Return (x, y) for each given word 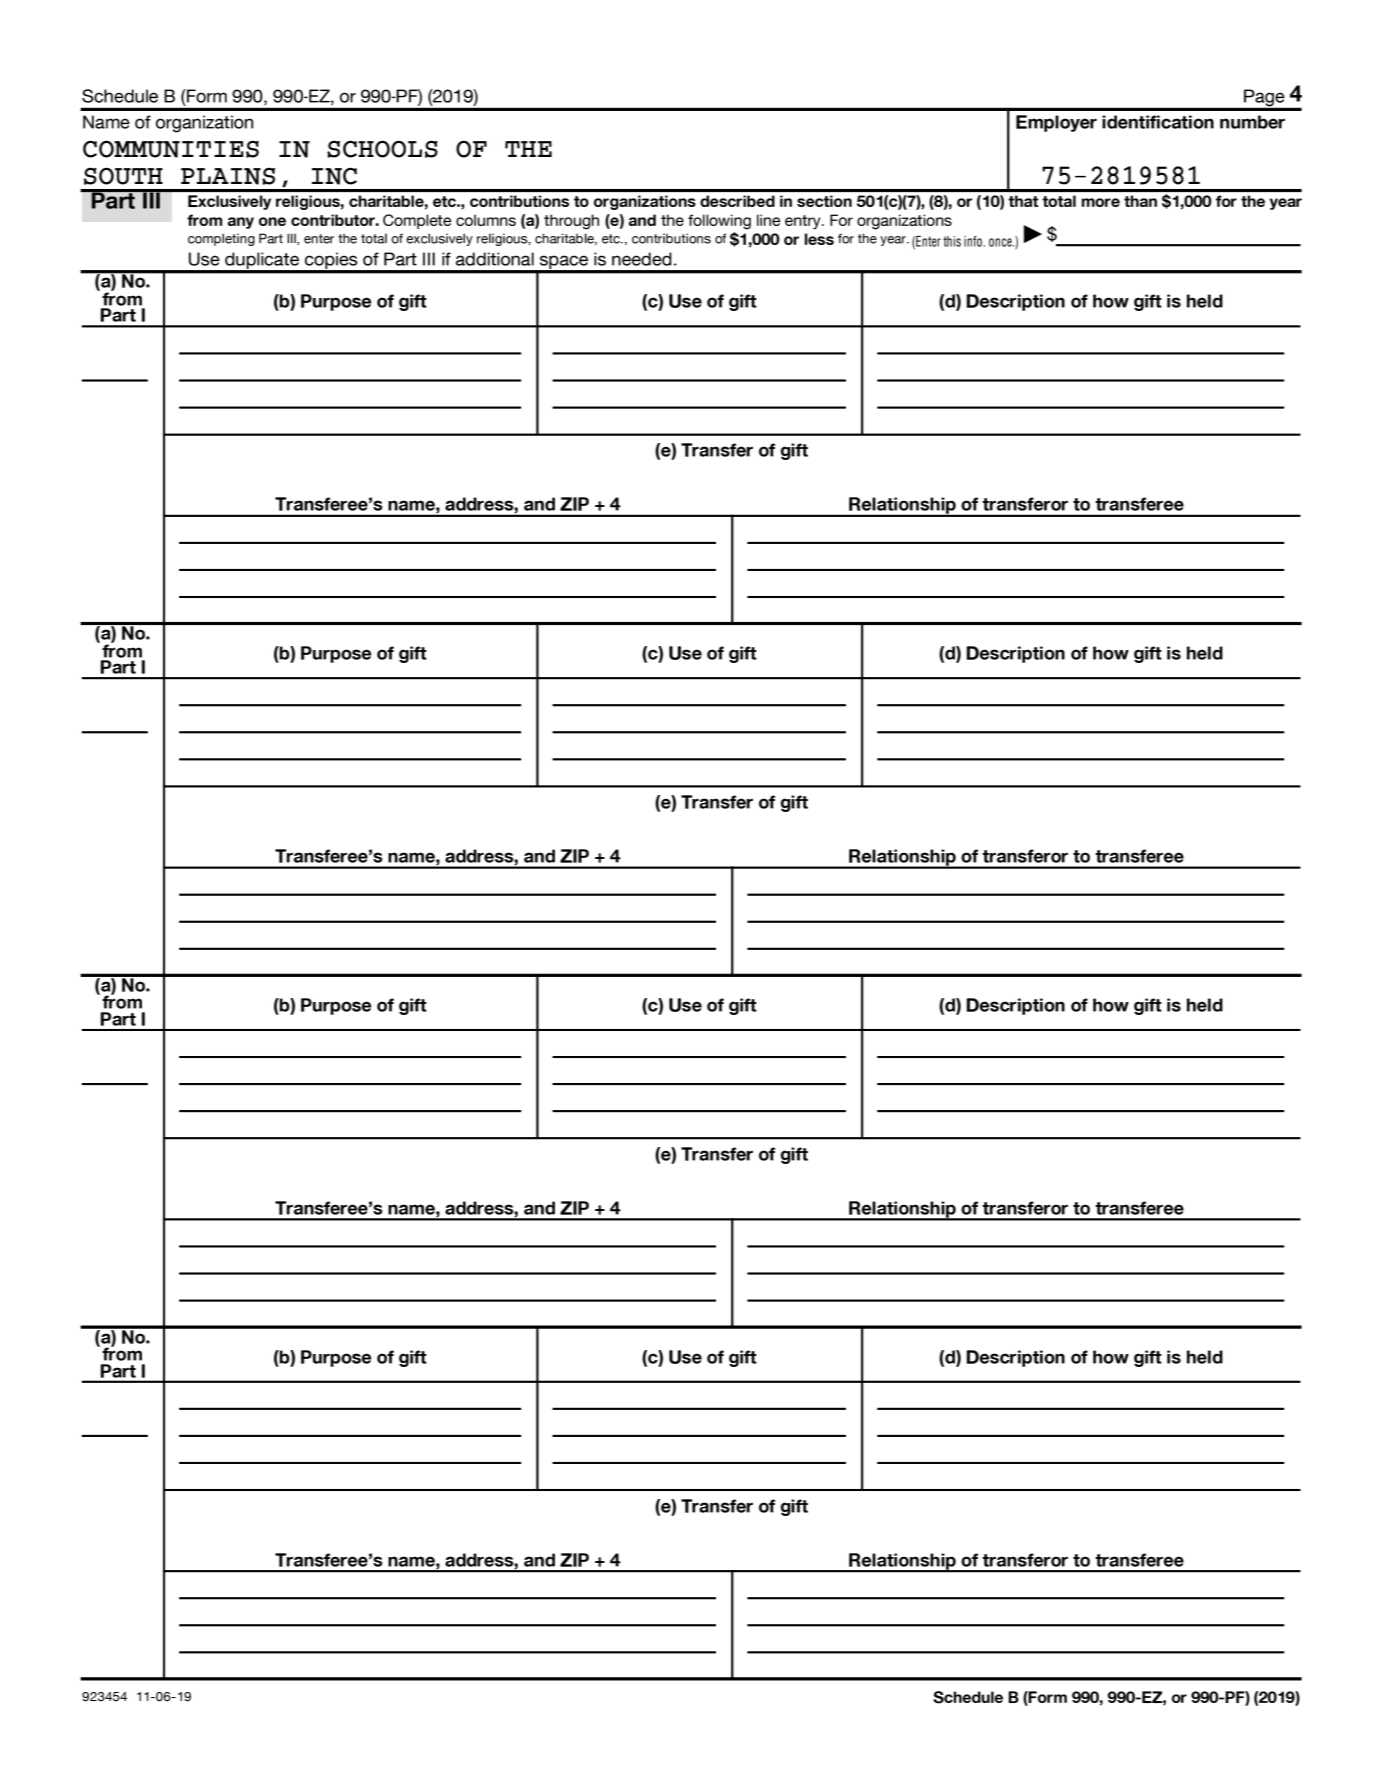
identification (1158, 122)
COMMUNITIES (171, 149)
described (737, 201)
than (1140, 201)
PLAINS (228, 176)
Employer (1056, 123)
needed (642, 259)
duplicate (262, 262)
